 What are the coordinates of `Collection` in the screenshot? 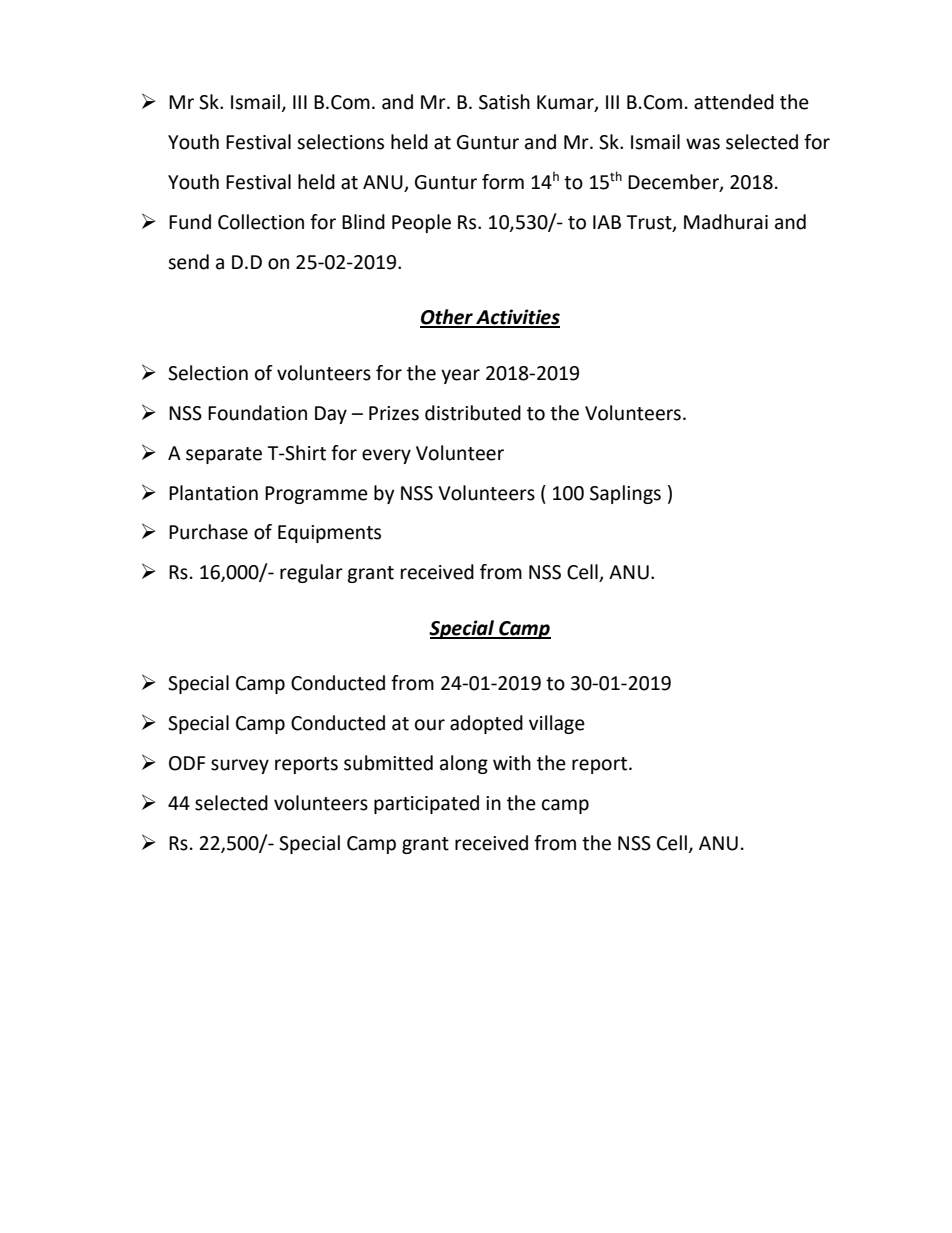 It's located at (261, 222).
